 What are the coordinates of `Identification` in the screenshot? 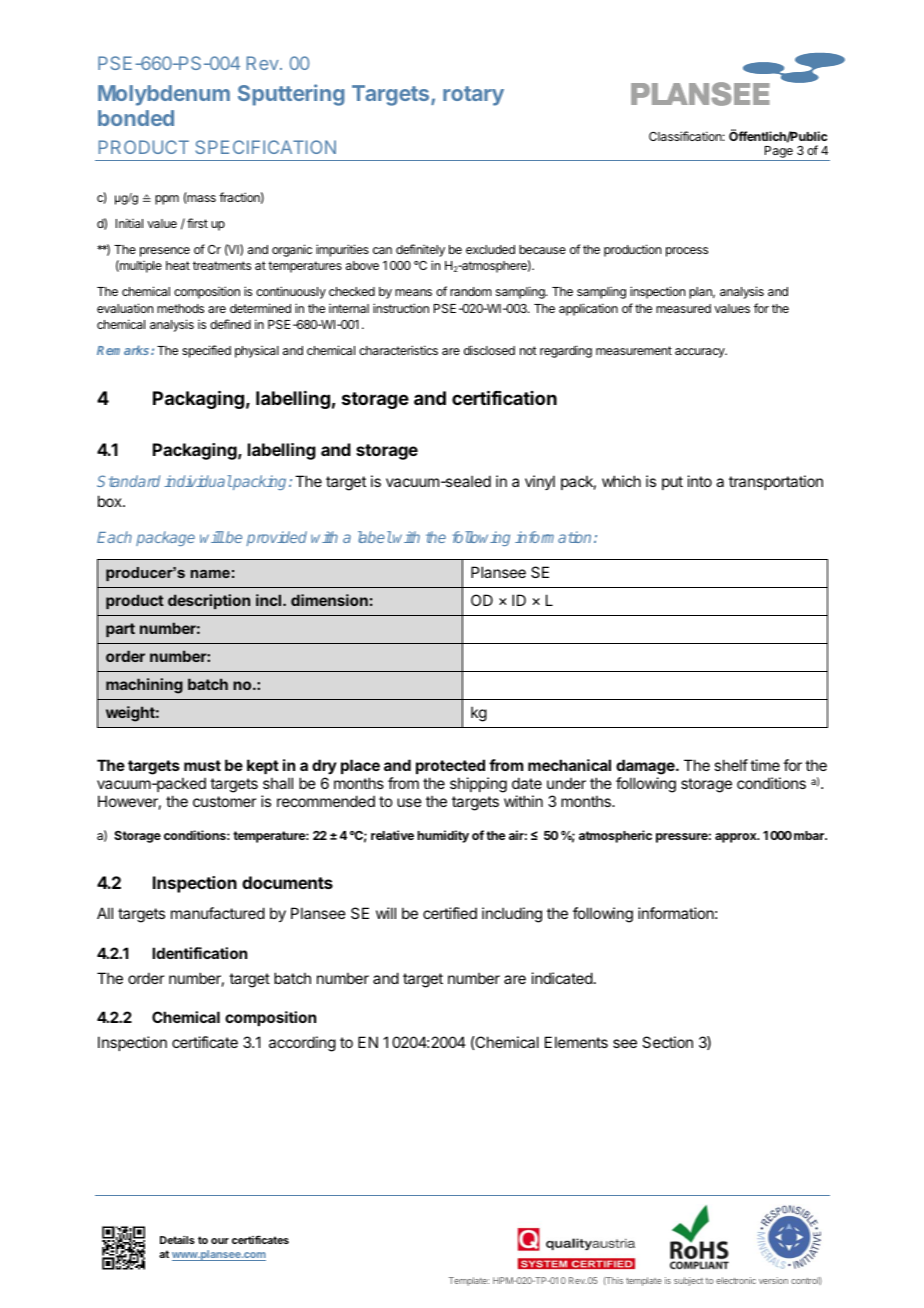 It's located at (199, 953).
